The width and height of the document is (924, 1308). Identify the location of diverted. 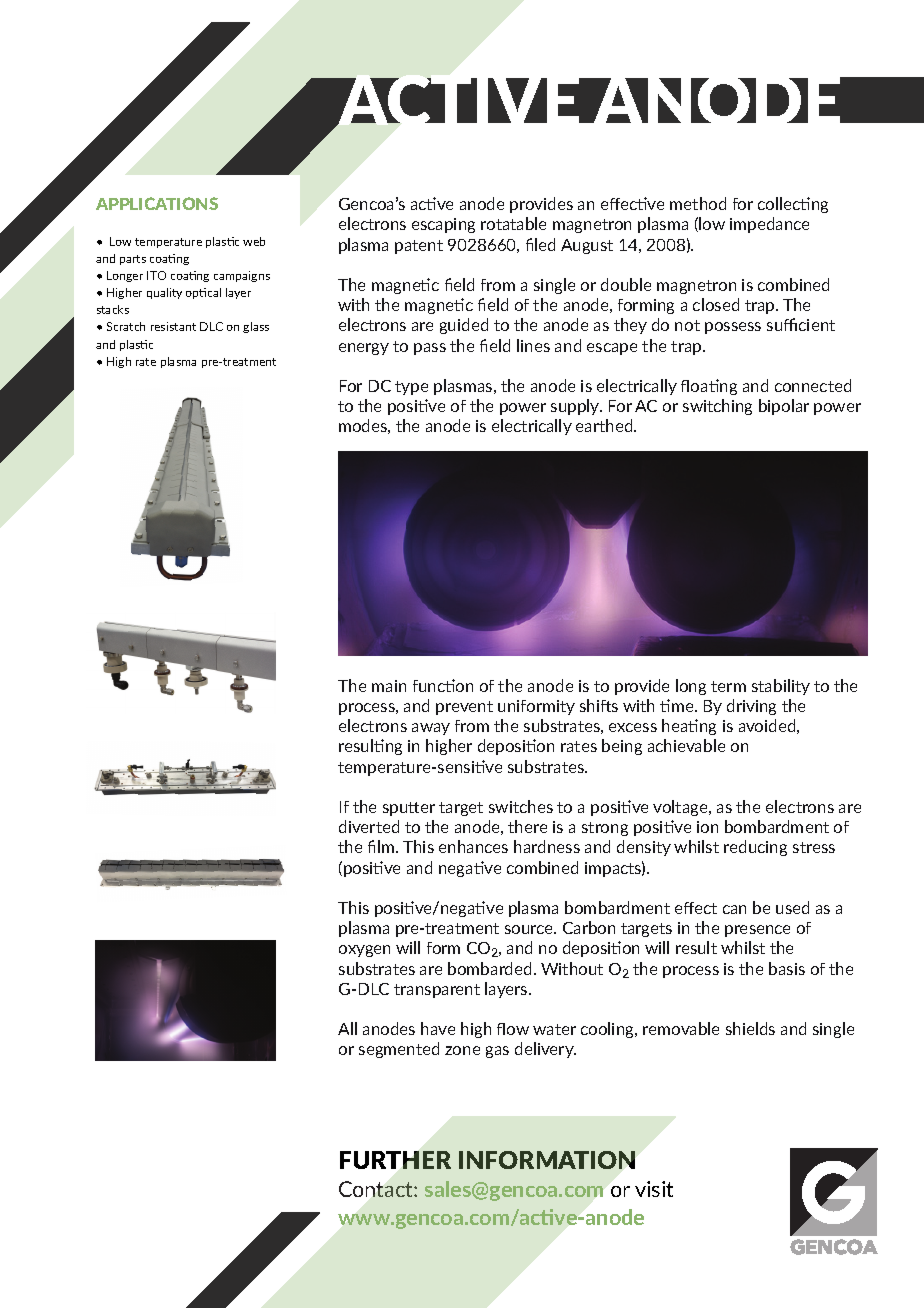
(369, 826).
